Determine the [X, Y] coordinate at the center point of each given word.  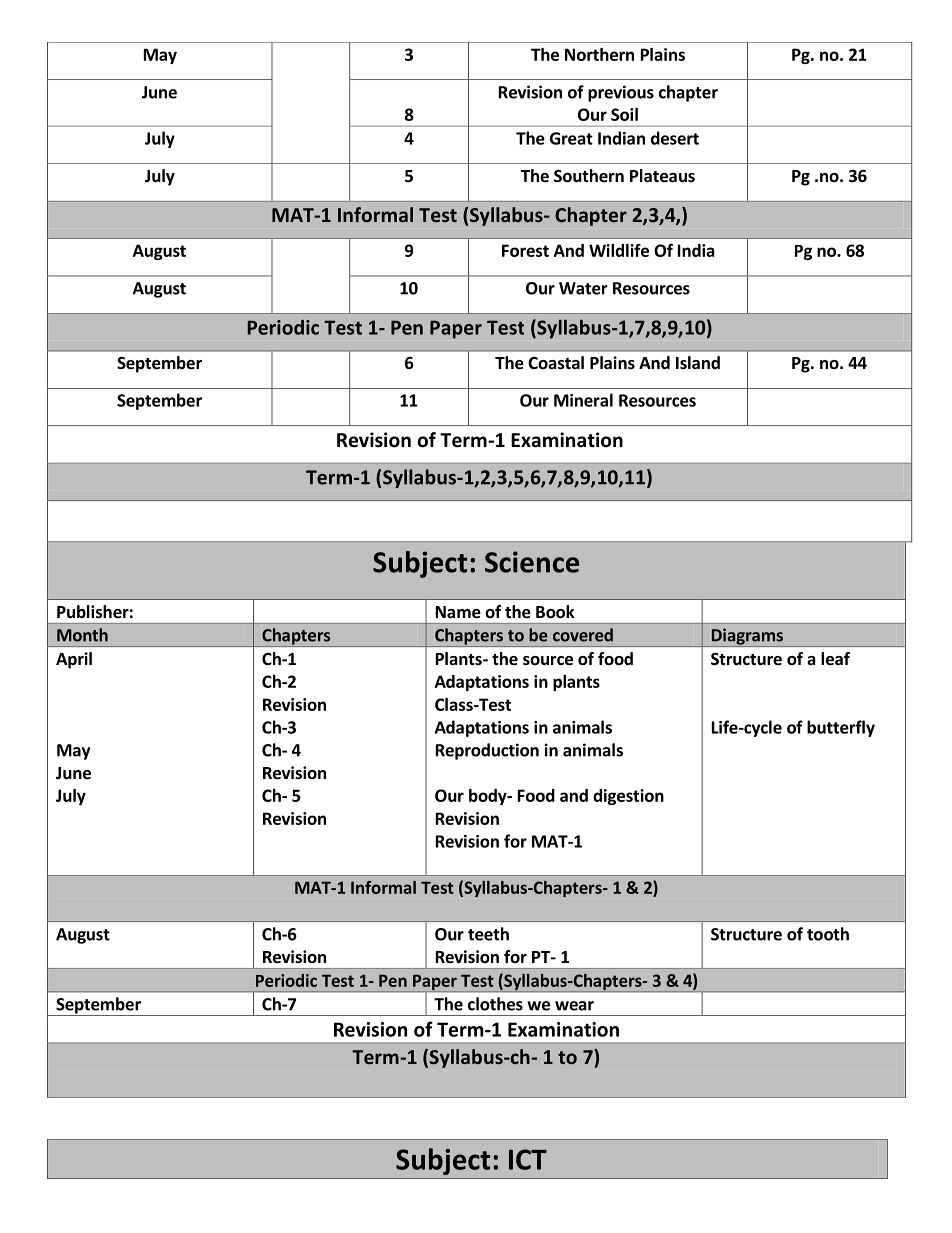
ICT [528, 1159]
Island [698, 362]
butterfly [841, 728]
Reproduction [487, 751]
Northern [599, 54]
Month [82, 635]
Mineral [583, 400]
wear [574, 1006]
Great [571, 138]
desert [675, 138]
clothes [495, 1004]
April [74, 660]
